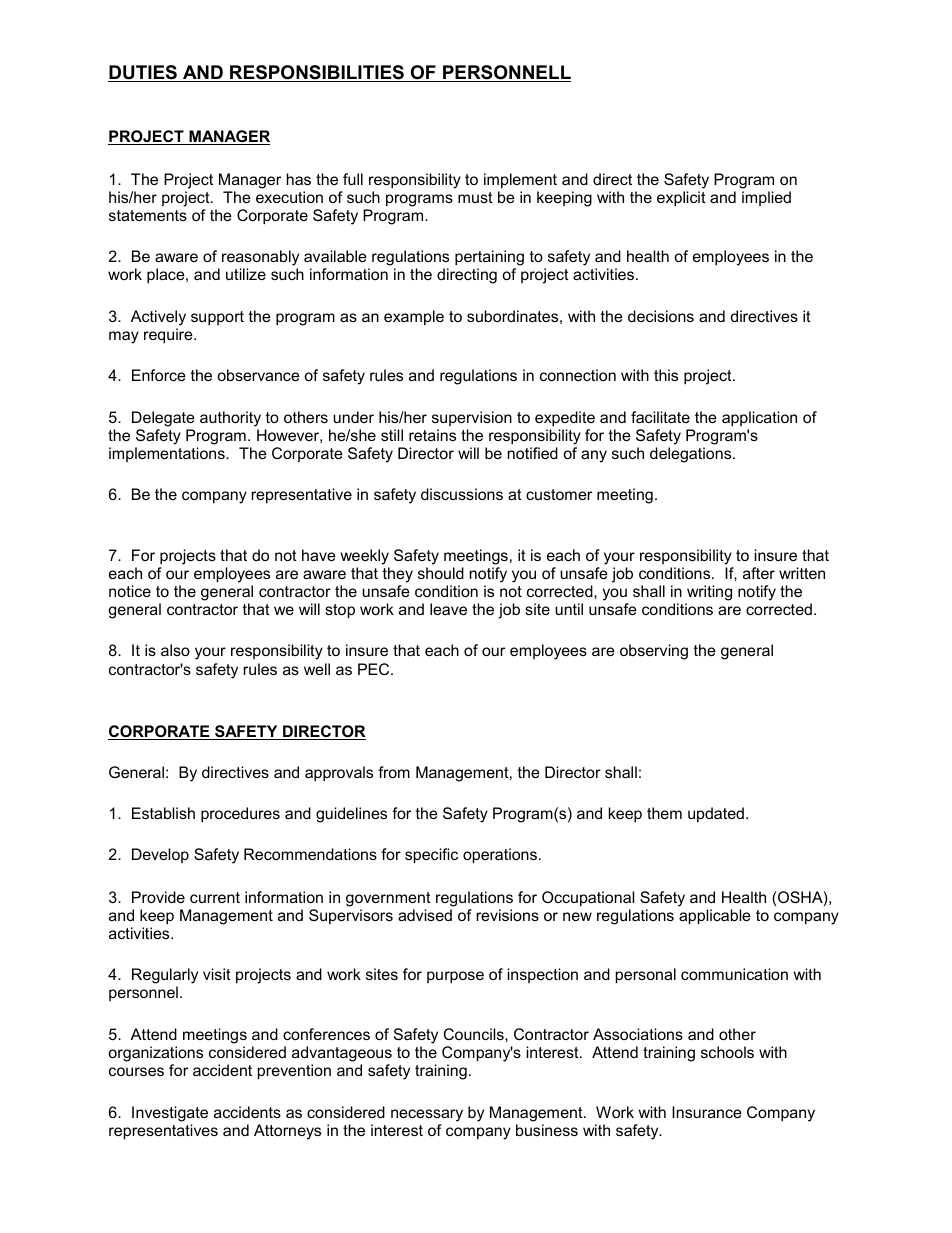  I want to click on DUTIES, so click(143, 73).
